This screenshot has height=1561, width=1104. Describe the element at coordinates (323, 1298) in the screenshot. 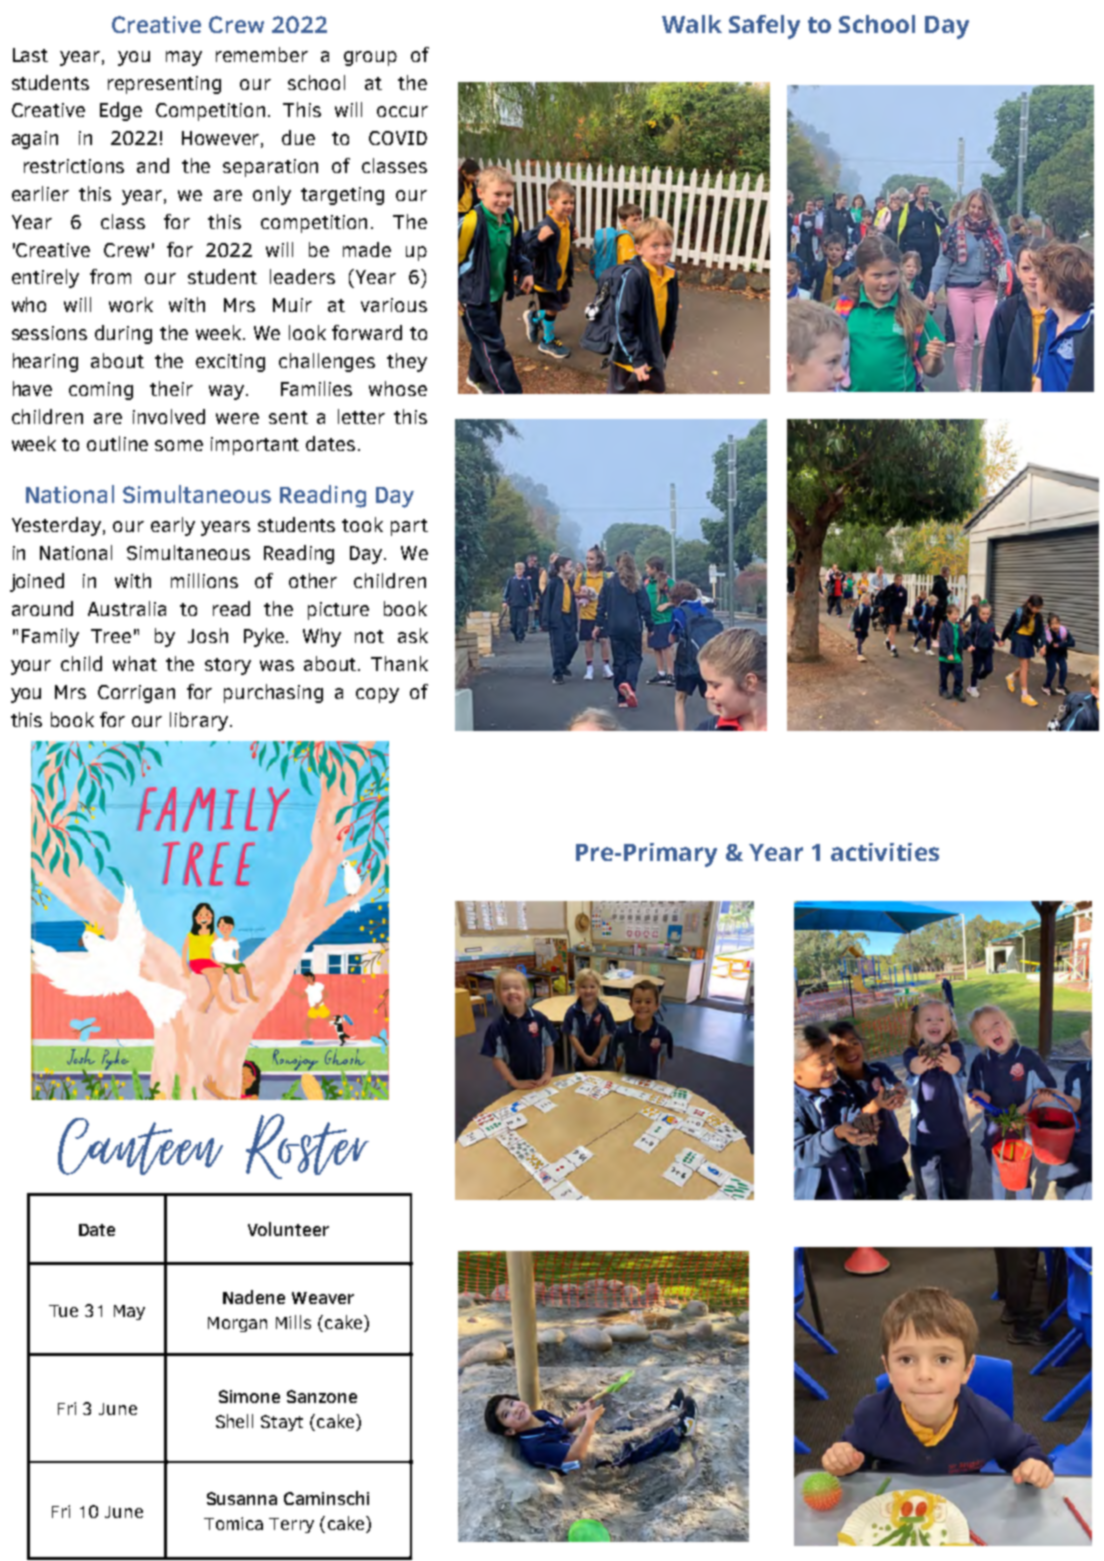

I see `Weaver` at that location.
